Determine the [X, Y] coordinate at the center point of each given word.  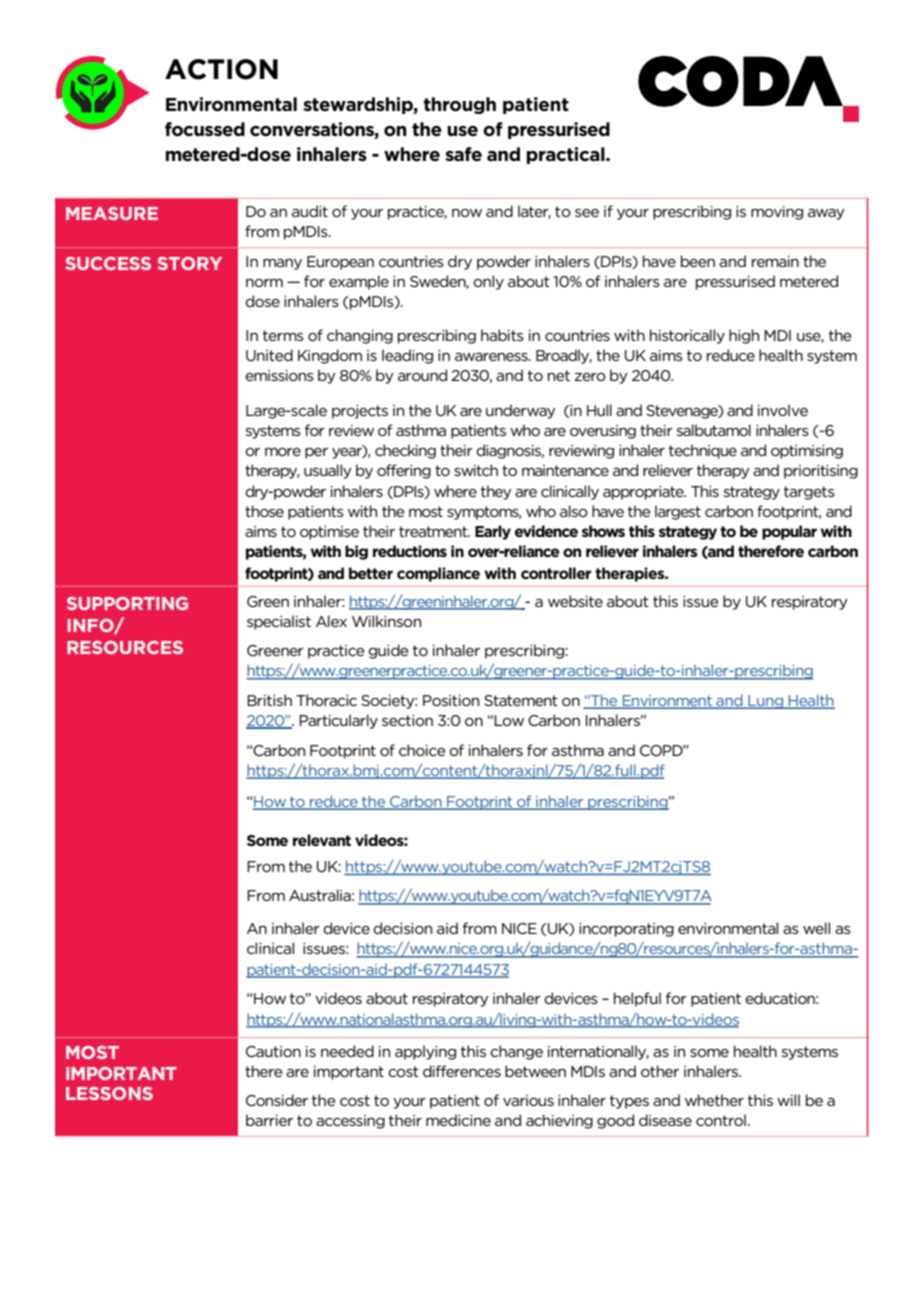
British [269, 700]
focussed [205, 129]
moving [777, 213]
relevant [322, 840]
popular [789, 532]
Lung [766, 702]
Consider [277, 1100]
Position [451, 700]
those [264, 511]
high [744, 336]
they [496, 492]
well [816, 928]
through [459, 105]
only [488, 282]
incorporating [626, 930]
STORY [190, 263]
